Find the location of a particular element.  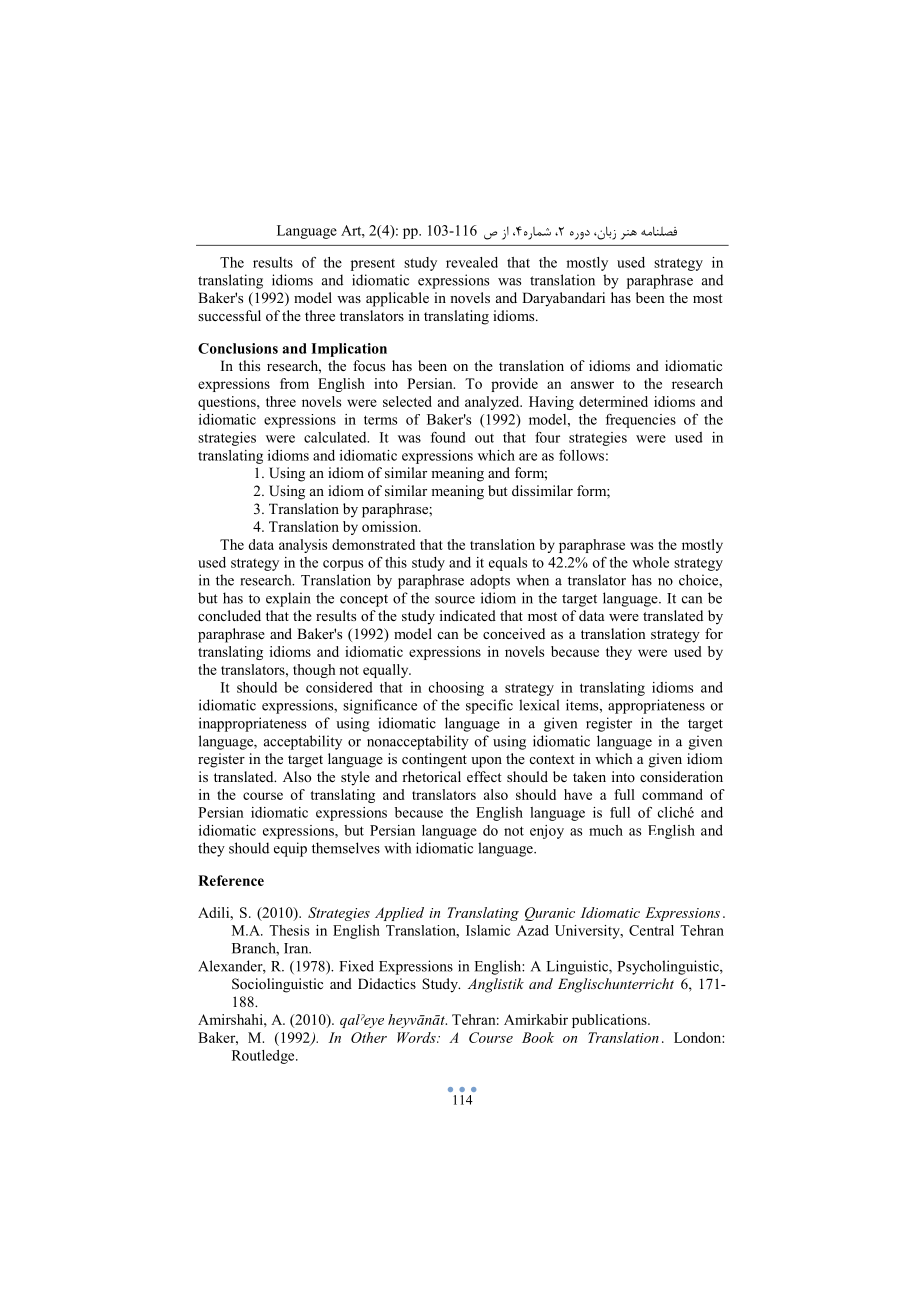

whole is located at coordinates (650, 562).
